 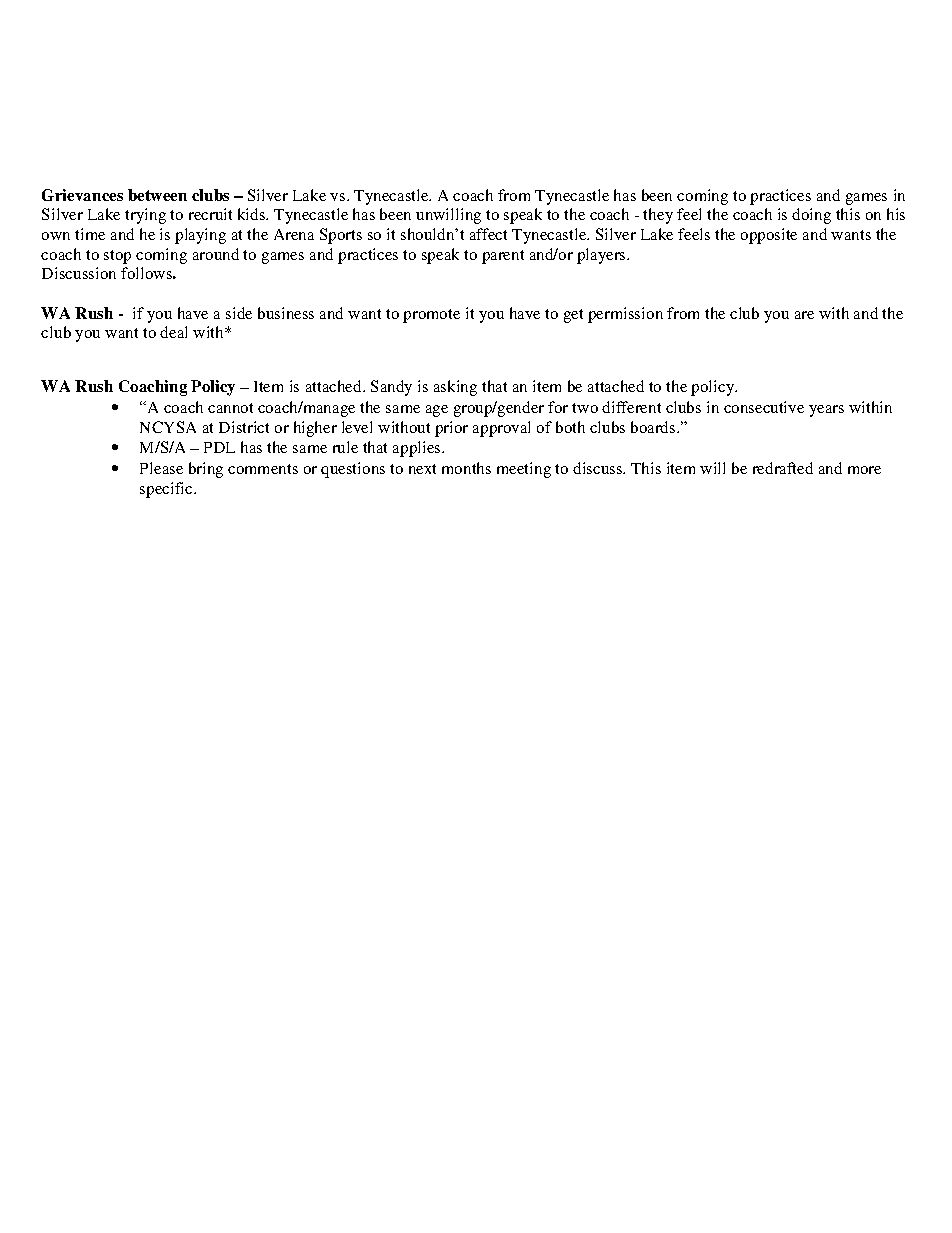 I want to click on permission, so click(x=625, y=315).
